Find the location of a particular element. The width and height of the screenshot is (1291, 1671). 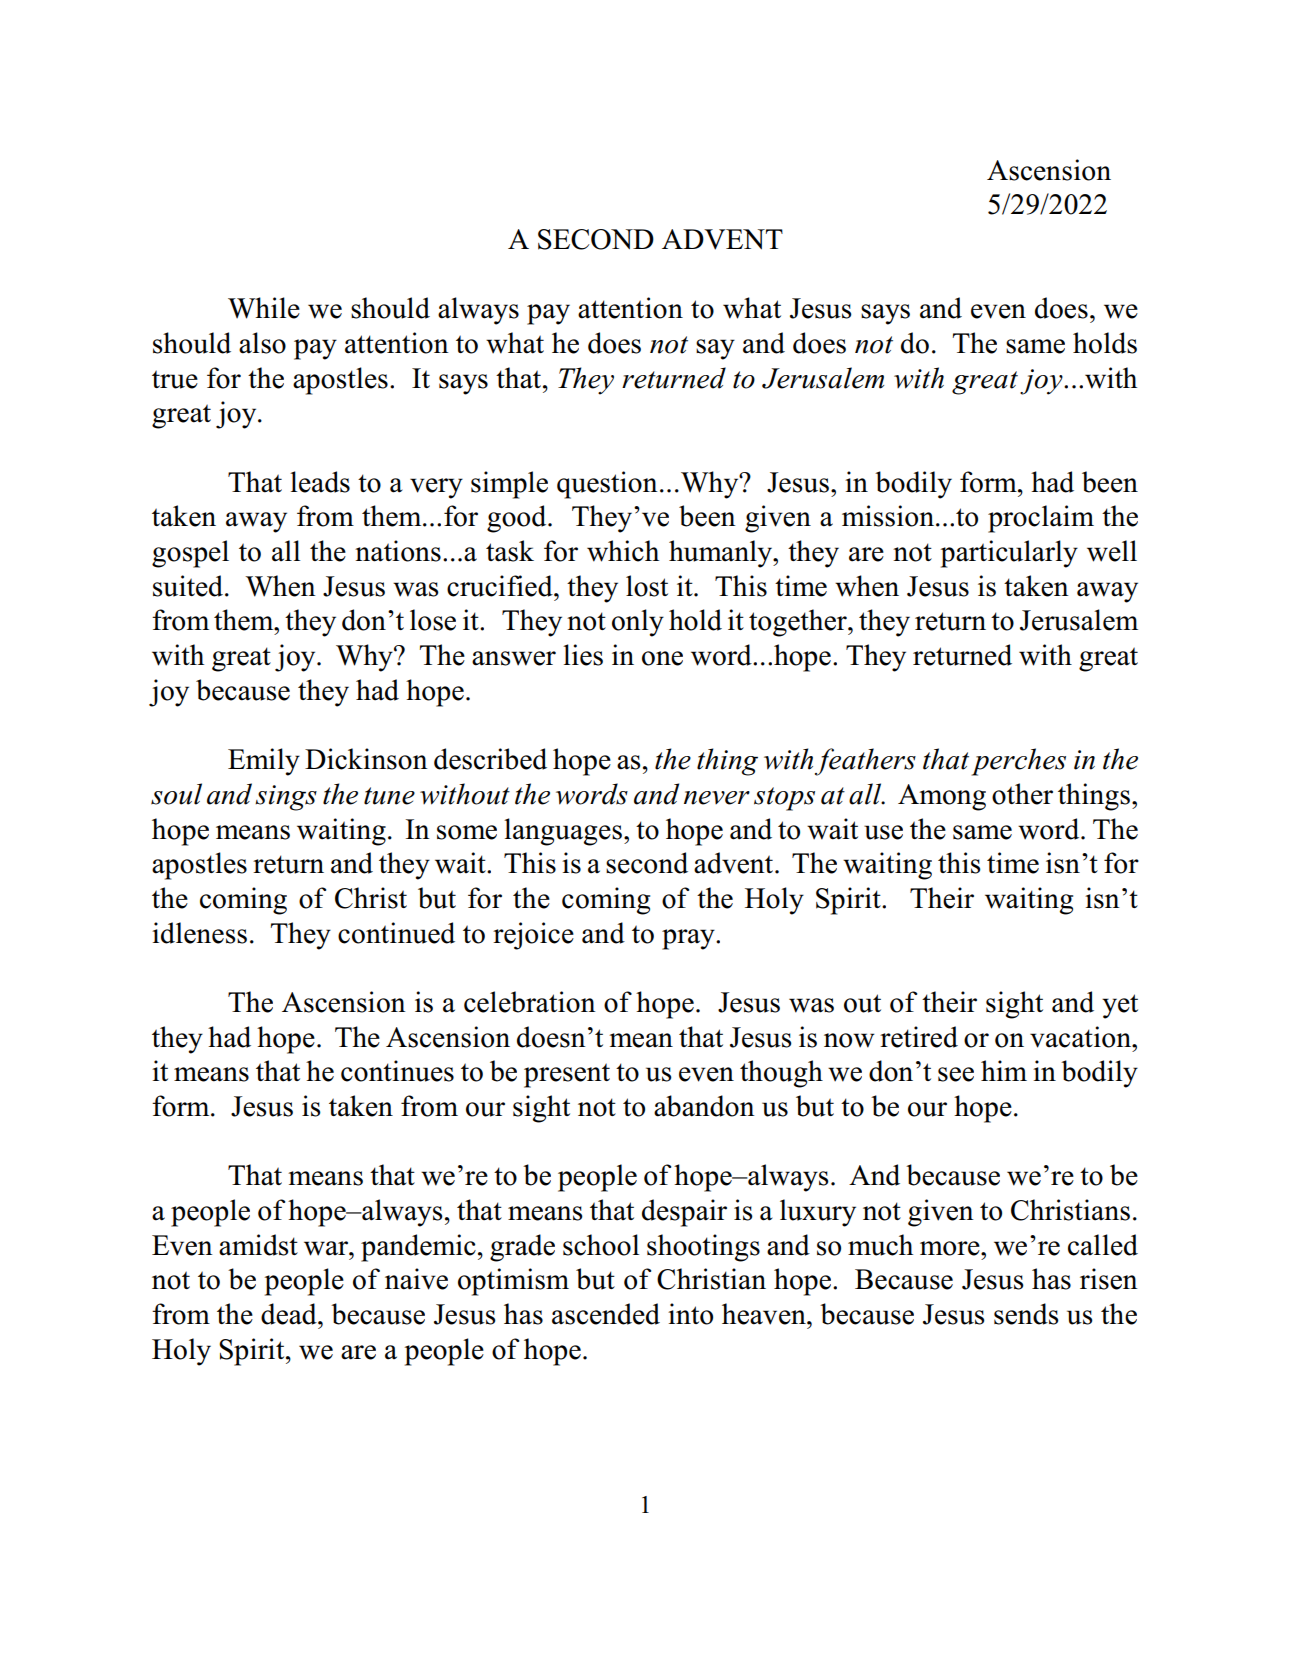

perches is located at coordinates (1018, 762).
